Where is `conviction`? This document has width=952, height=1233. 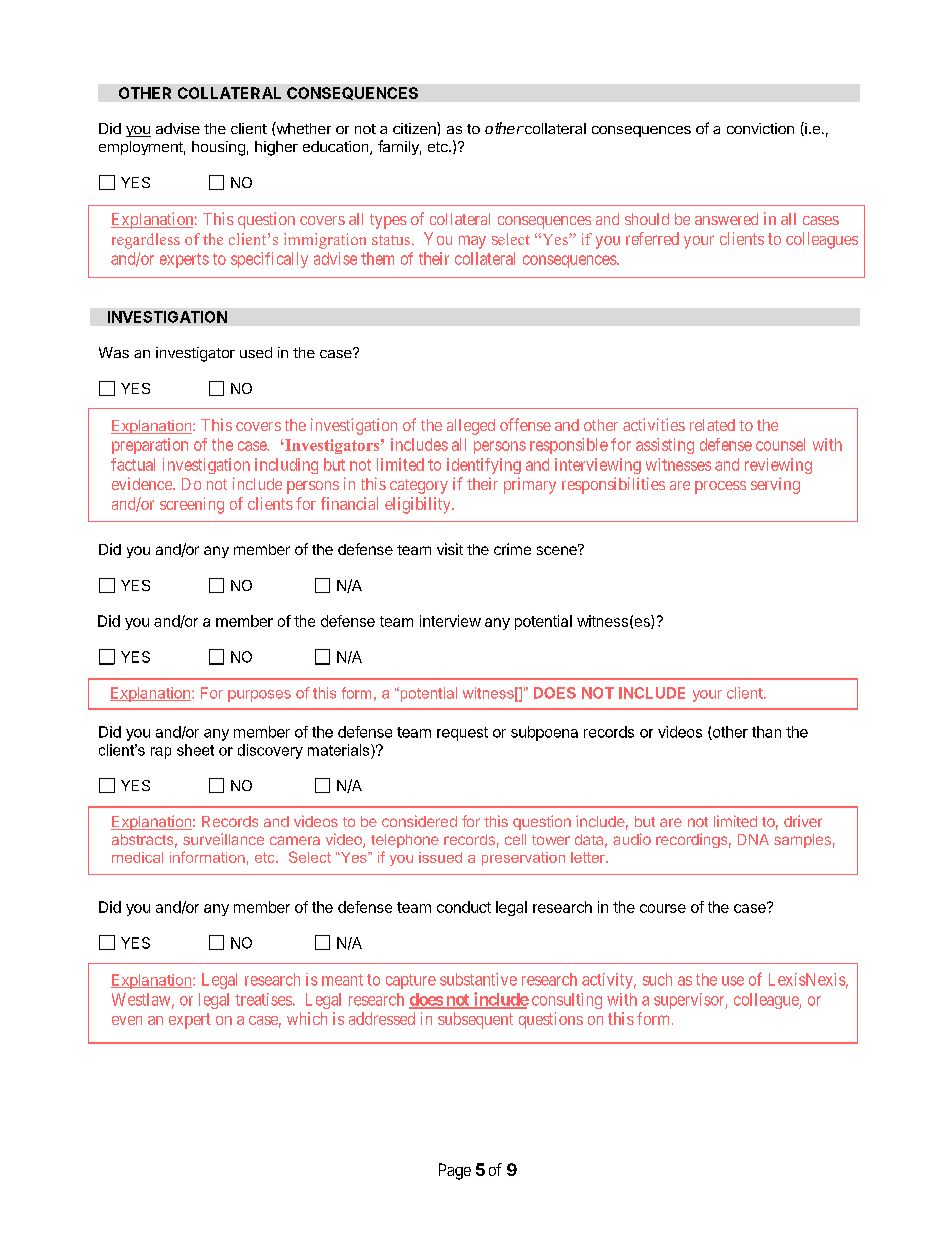 conviction is located at coordinates (760, 128).
